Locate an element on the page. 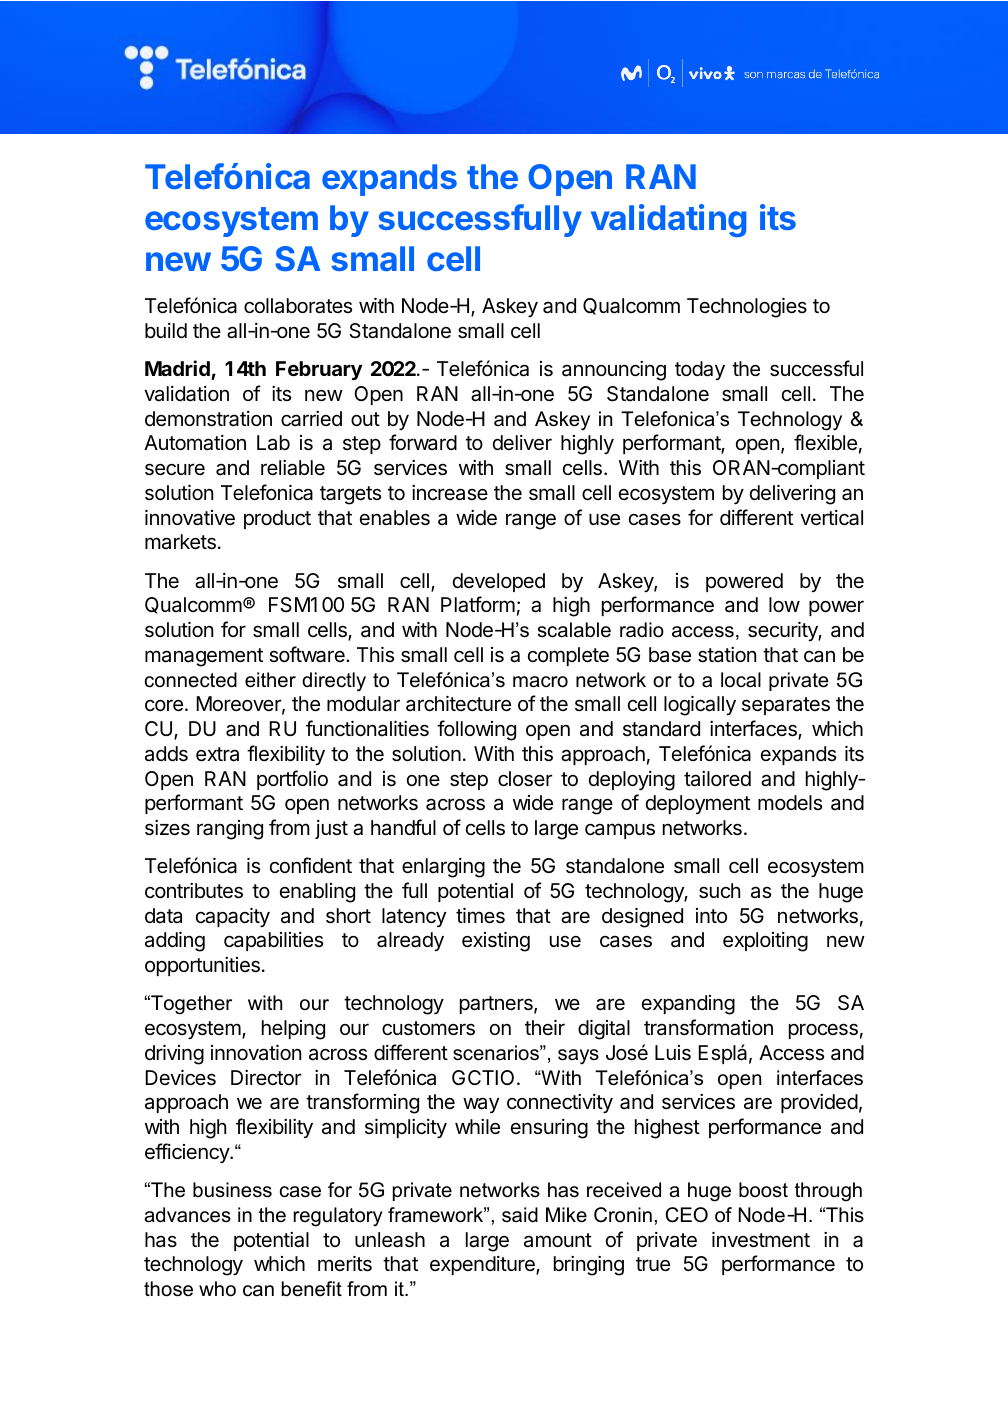 Image resolution: width=1008 pixels, height=1426 pixels. Technologies is located at coordinates (747, 308).
